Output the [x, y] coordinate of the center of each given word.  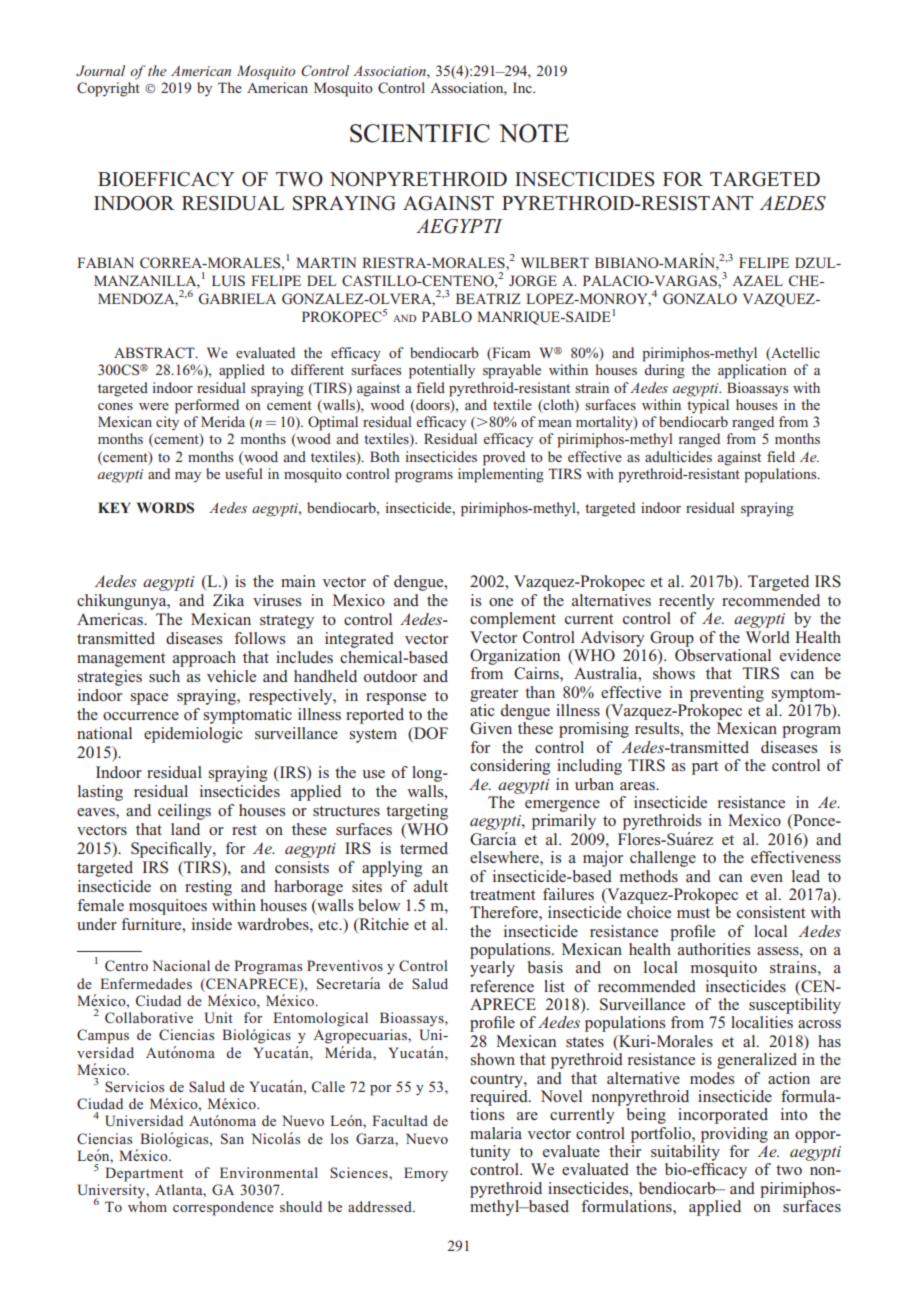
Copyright [108, 89]
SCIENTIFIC [420, 133]
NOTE [534, 133]
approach [204, 659]
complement [513, 620]
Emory [426, 1174]
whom [147, 1206]
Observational [723, 653]
